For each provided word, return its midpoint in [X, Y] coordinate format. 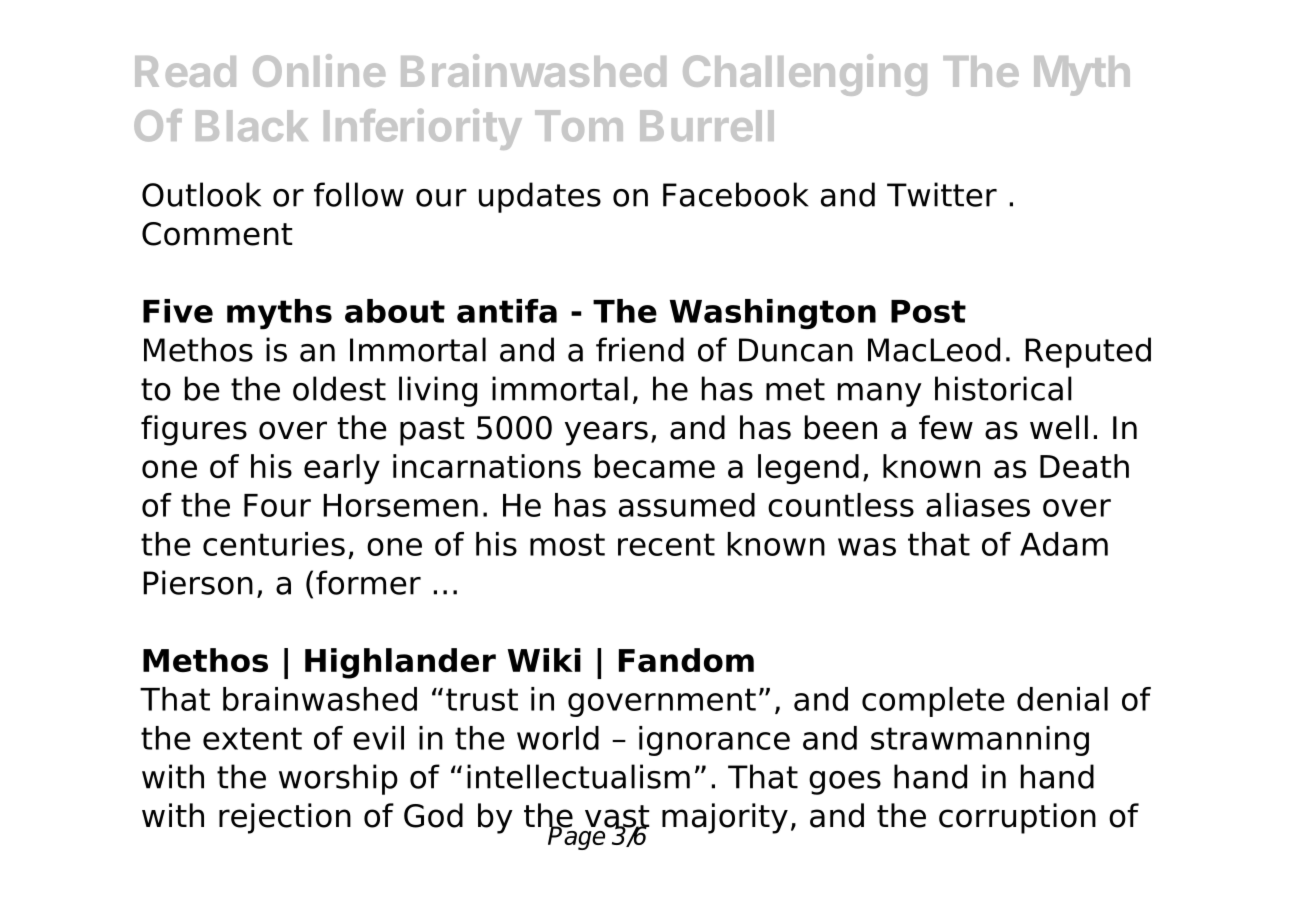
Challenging [805, 75]
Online [319, 70]
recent [666, 544]
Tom [579, 126]
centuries [274, 544]
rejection [285, 818]
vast [617, 817]
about [395, 311]
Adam [1064, 544]
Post [928, 311]
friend [640, 349]
